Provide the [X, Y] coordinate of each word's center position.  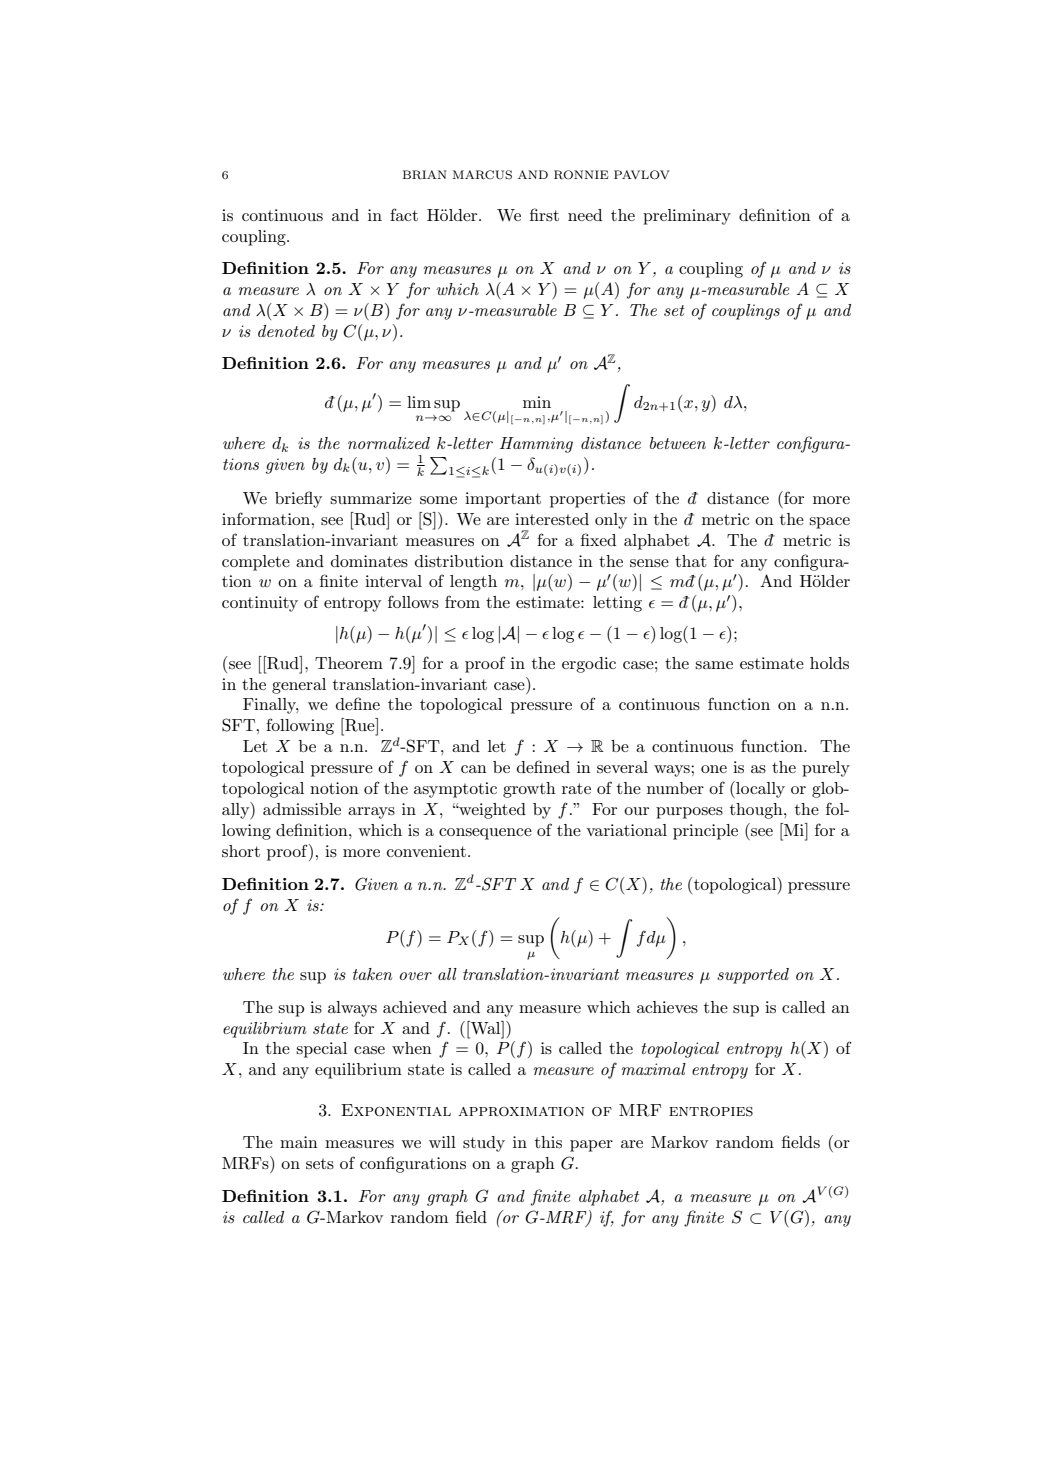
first [544, 214]
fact [404, 214]
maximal [653, 1069]
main [299, 1142]
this [548, 1142]
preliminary [687, 217]
